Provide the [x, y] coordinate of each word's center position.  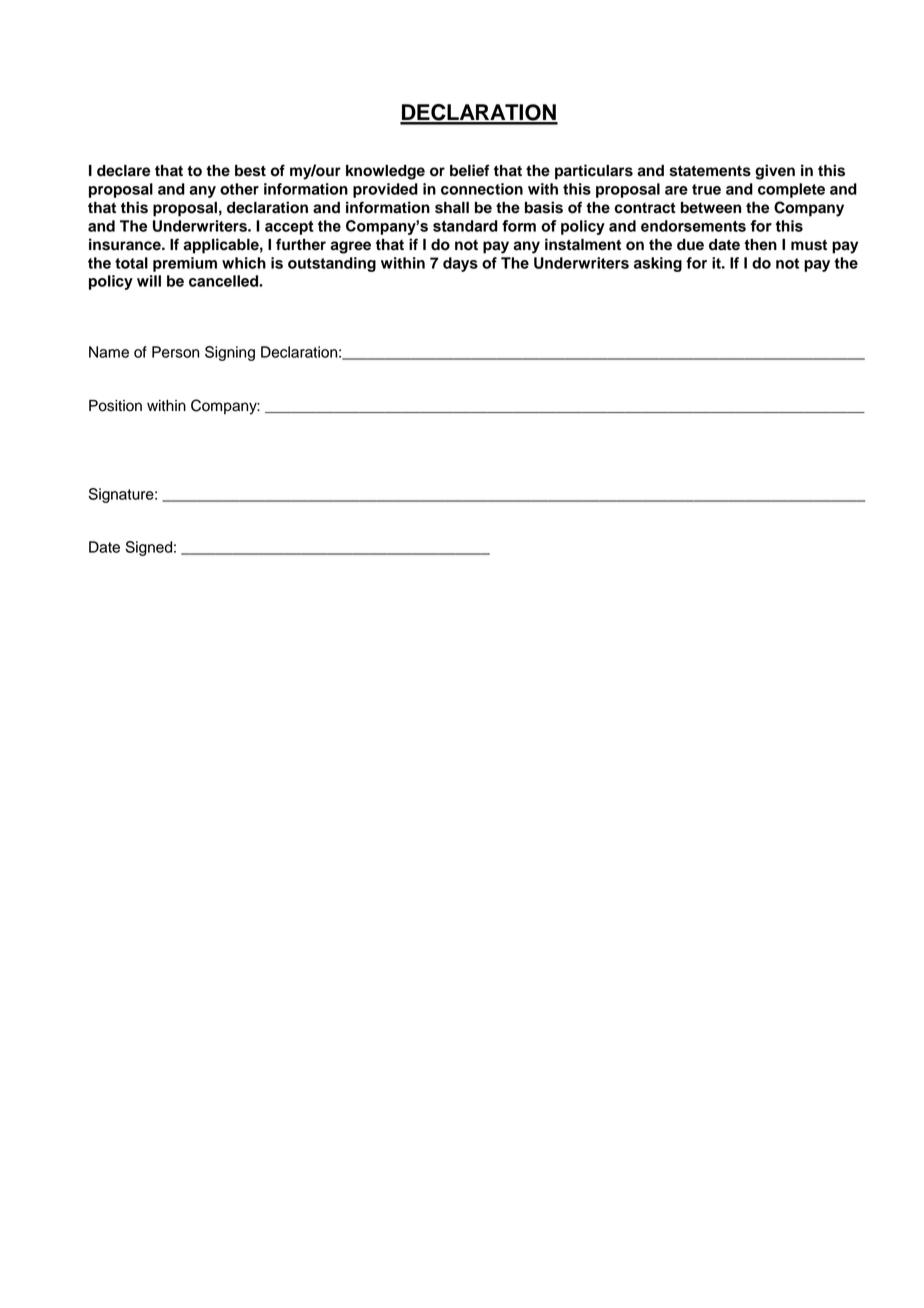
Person [175, 352]
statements [710, 171]
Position [115, 406]
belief [470, 170]
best [250, 171]
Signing [230, 353]
